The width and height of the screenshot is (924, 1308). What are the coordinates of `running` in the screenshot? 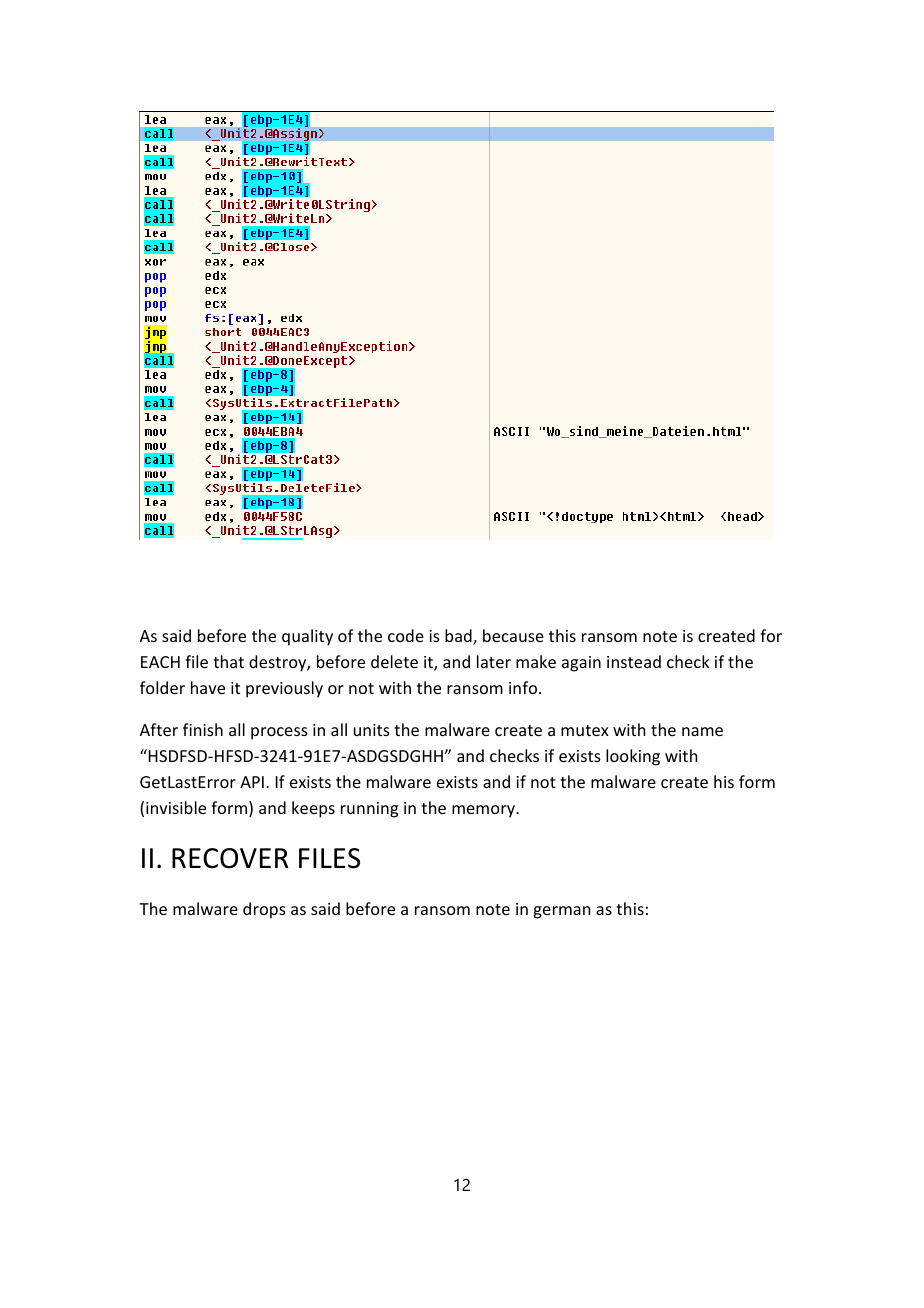 It's located at (369, 810).
